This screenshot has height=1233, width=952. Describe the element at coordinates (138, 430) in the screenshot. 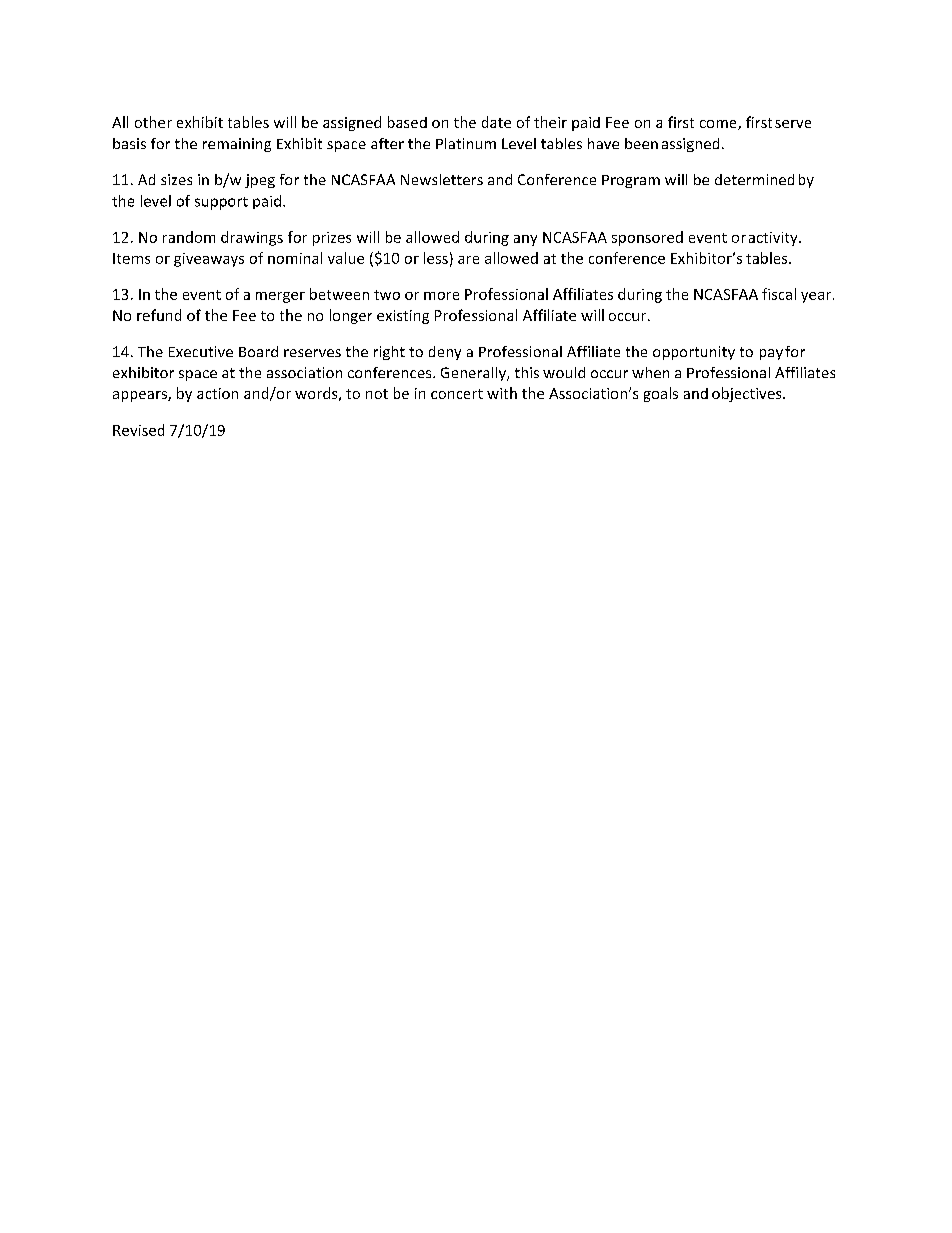

I see `Revised` at that location.
